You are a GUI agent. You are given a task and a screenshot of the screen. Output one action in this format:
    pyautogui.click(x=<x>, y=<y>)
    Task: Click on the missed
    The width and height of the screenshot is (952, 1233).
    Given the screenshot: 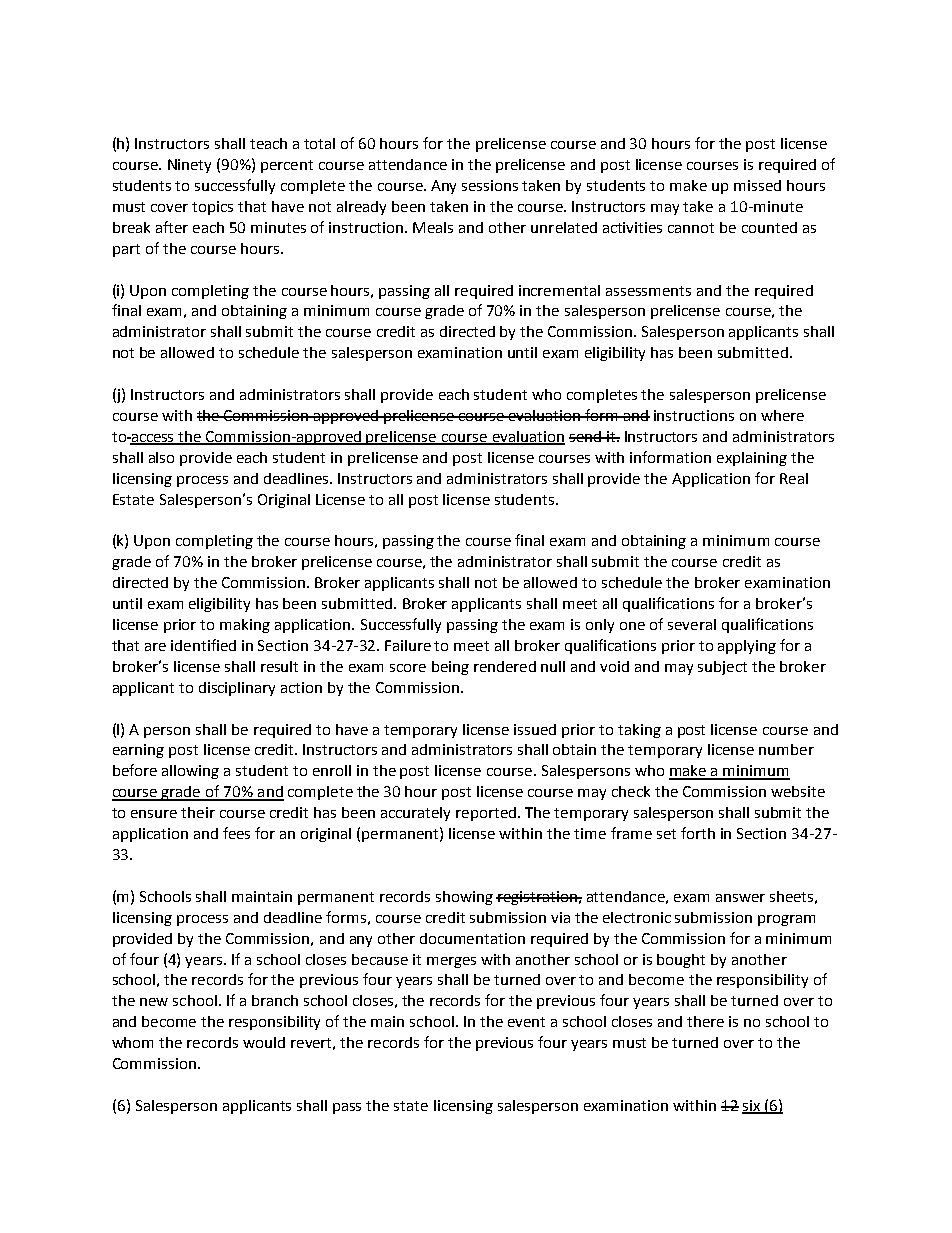 What is the action you would take?
    pyautogui.click(x=757, y=185)
